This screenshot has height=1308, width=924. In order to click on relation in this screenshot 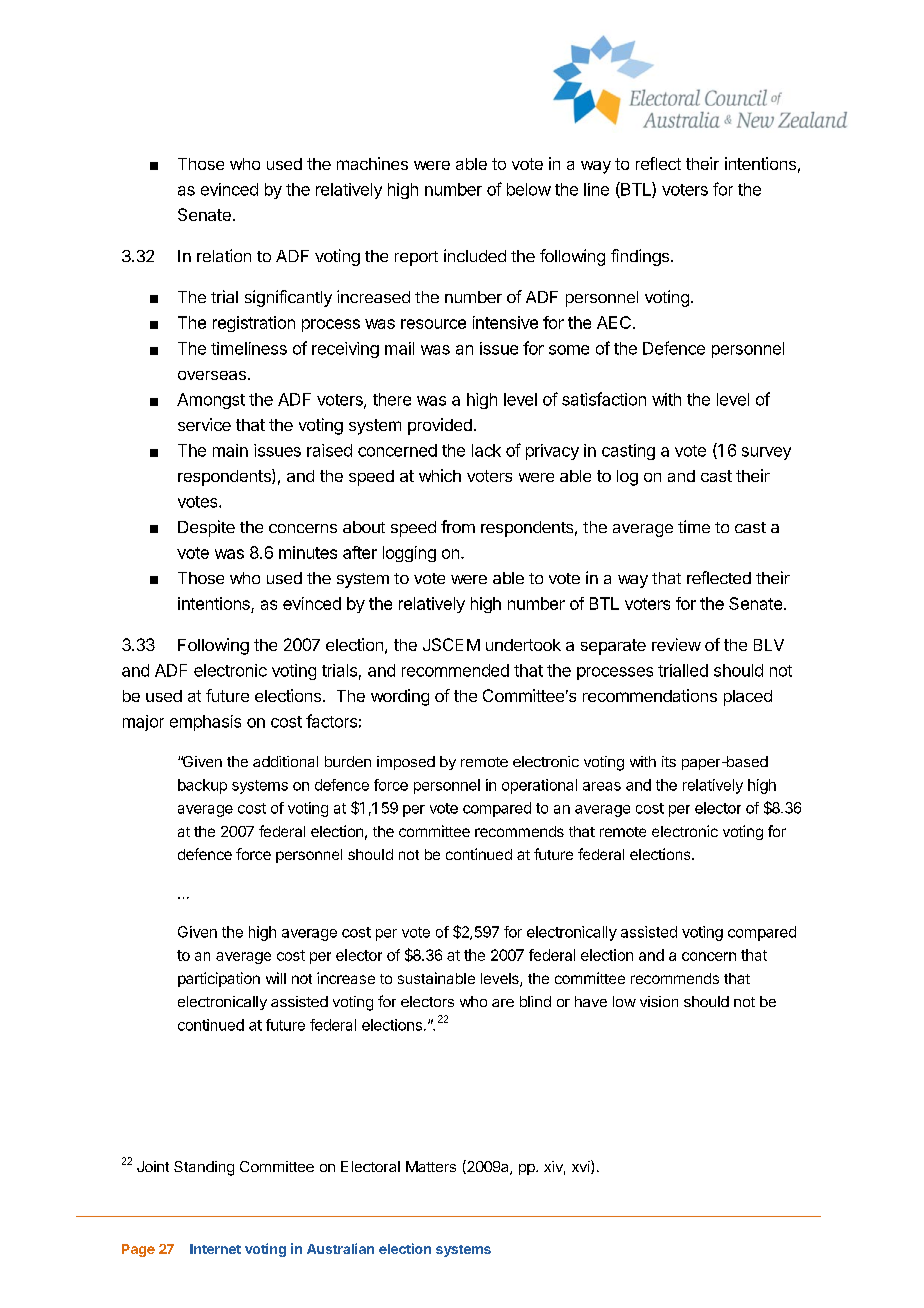, I will do `click(224, 255)`.
